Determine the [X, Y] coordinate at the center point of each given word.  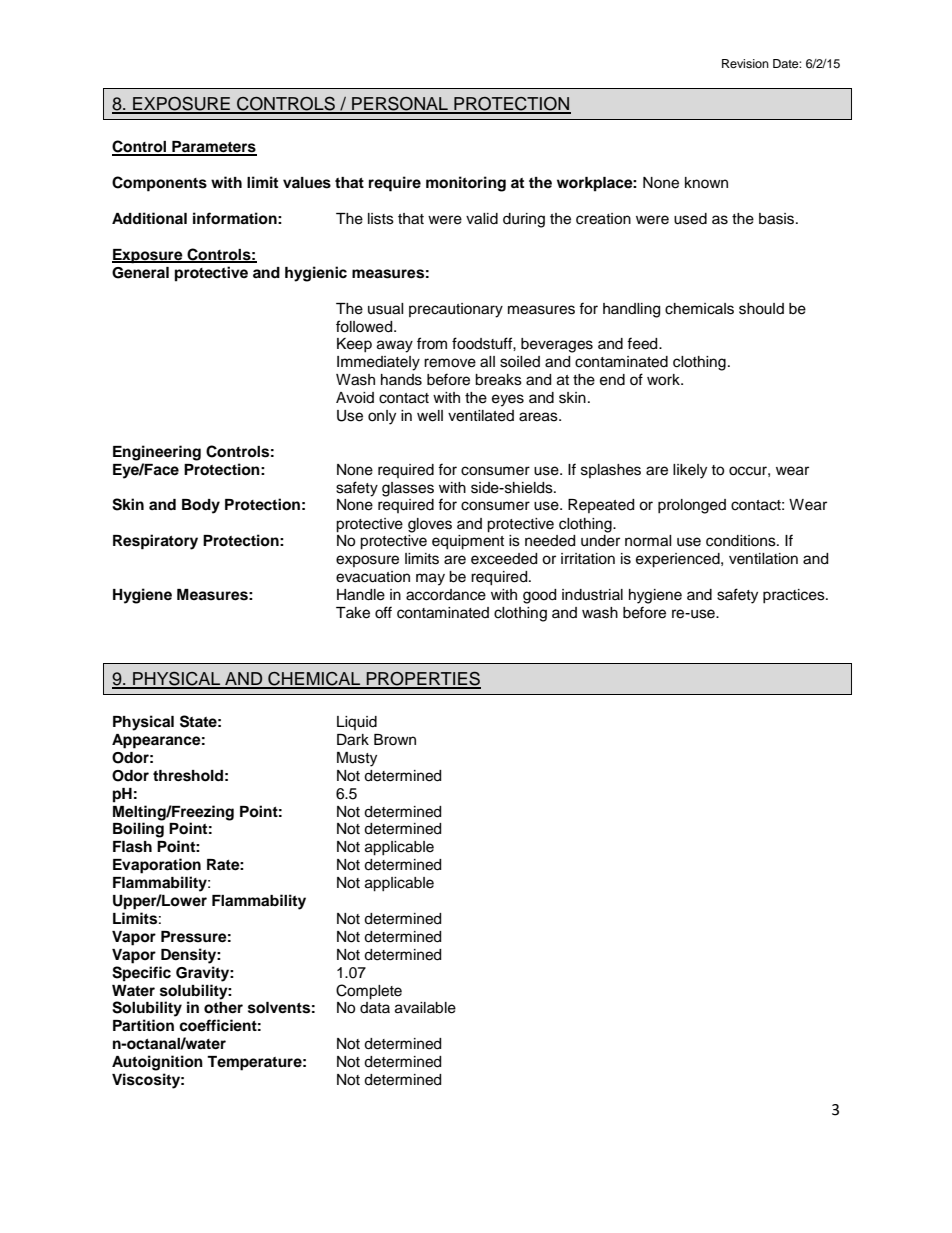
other [223, 1008]
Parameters [213, 148]
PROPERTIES [422, 680]
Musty [357, 759]
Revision [745, 63]
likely [690, 471]
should [761, 309]
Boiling [138, 830]
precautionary [456, 310]
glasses [408, 489]
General [140, 273]
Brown [395, 739]
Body [201, 506]
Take [353, 613]
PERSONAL [400, 105]
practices [795, 596]
